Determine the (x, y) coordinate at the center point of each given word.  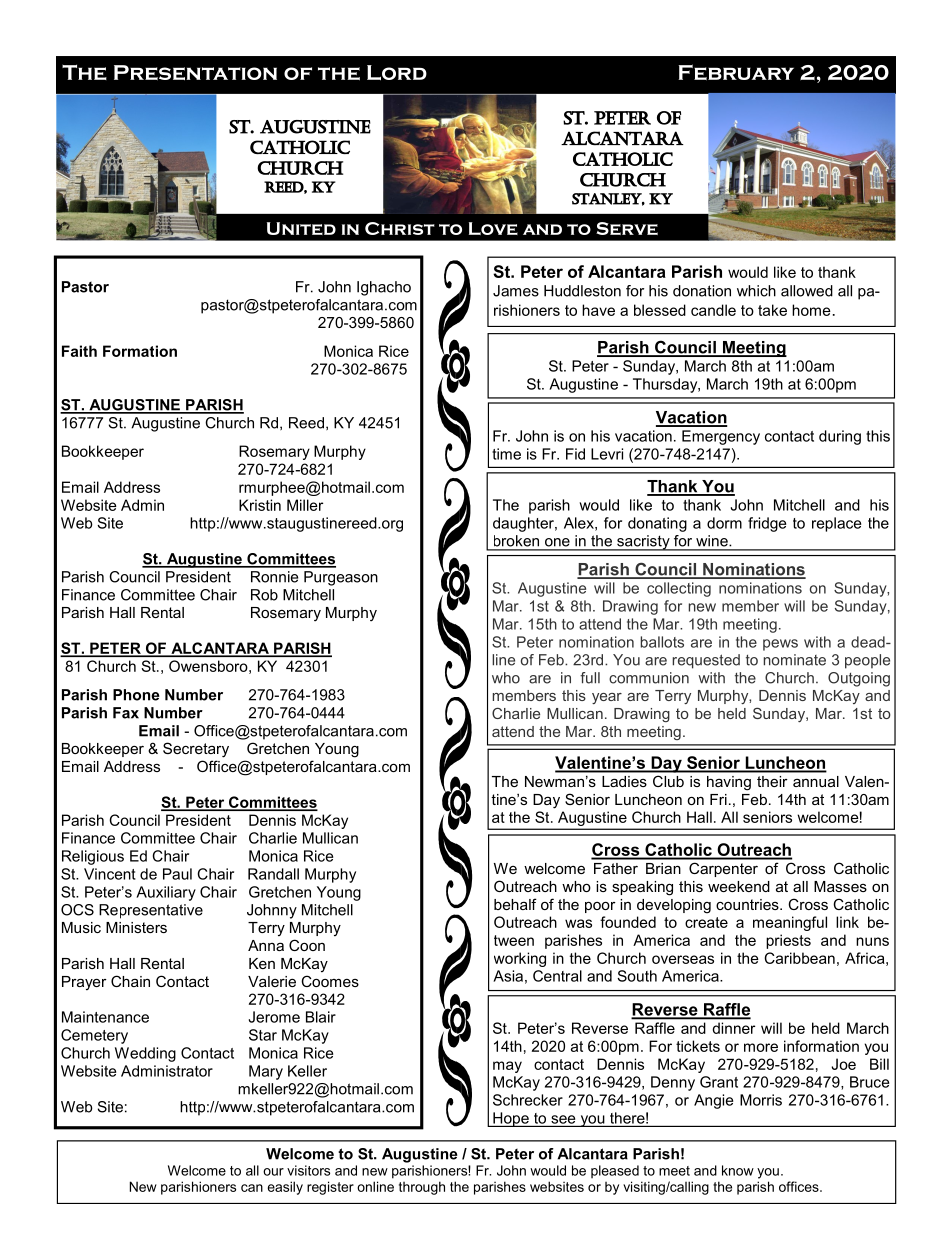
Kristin (260, 505)
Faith (79, 351)
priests (788, 941)
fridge (767, 524)
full (590, 678)
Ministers (136, 927)
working (520, 959)
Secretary (196, 750)
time (506, 454)
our (273, 1172)
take (772, 310)
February (736, 72)
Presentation (195, 72)
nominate (795, 660)
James (516, 291)
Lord (397, 73)
